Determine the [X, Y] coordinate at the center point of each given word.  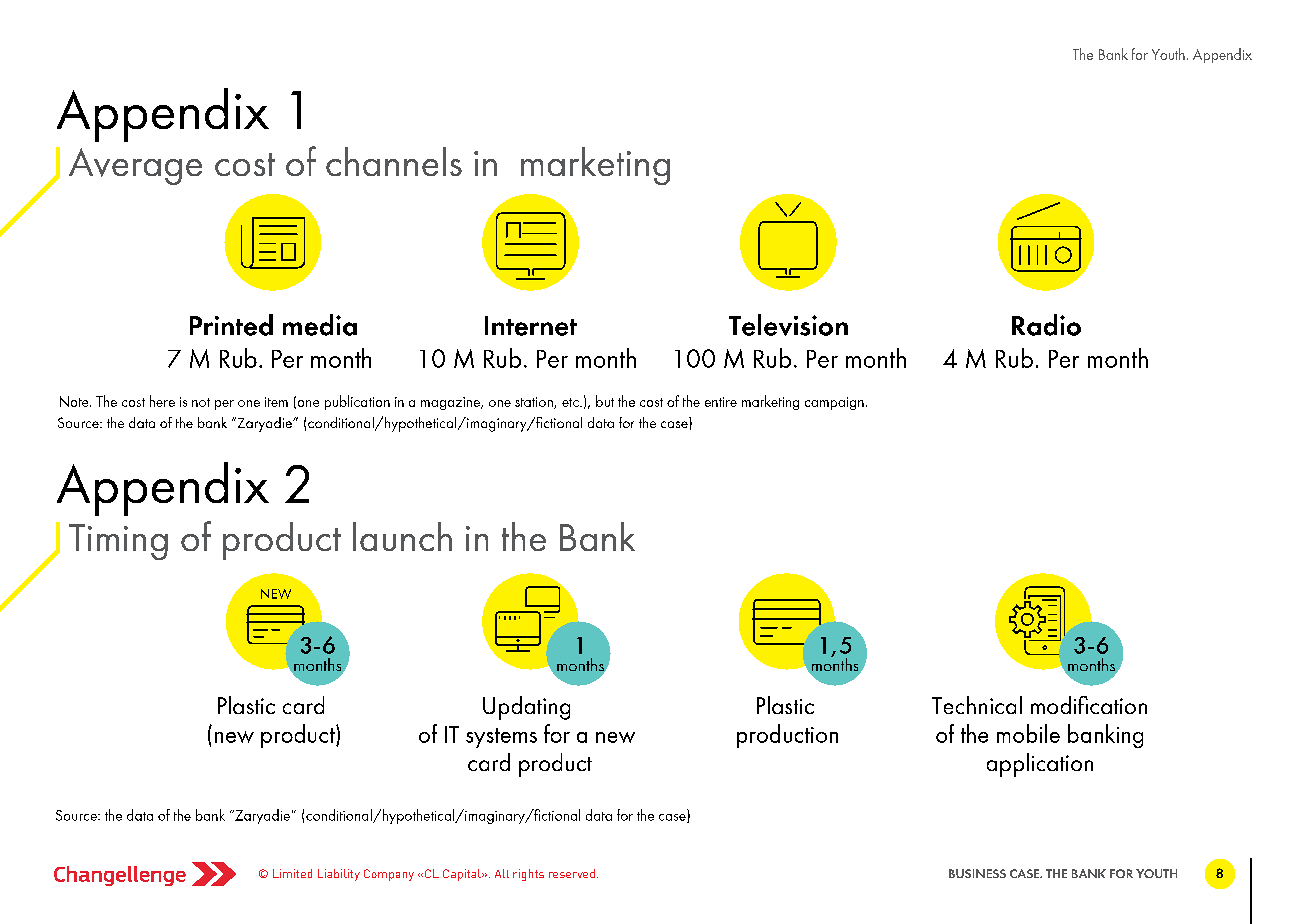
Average [135, 166]
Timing [118, 542]
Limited [292, 873]
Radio [1046, 325]
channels [394, 161]
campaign [834, 403]
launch [402, 536]
